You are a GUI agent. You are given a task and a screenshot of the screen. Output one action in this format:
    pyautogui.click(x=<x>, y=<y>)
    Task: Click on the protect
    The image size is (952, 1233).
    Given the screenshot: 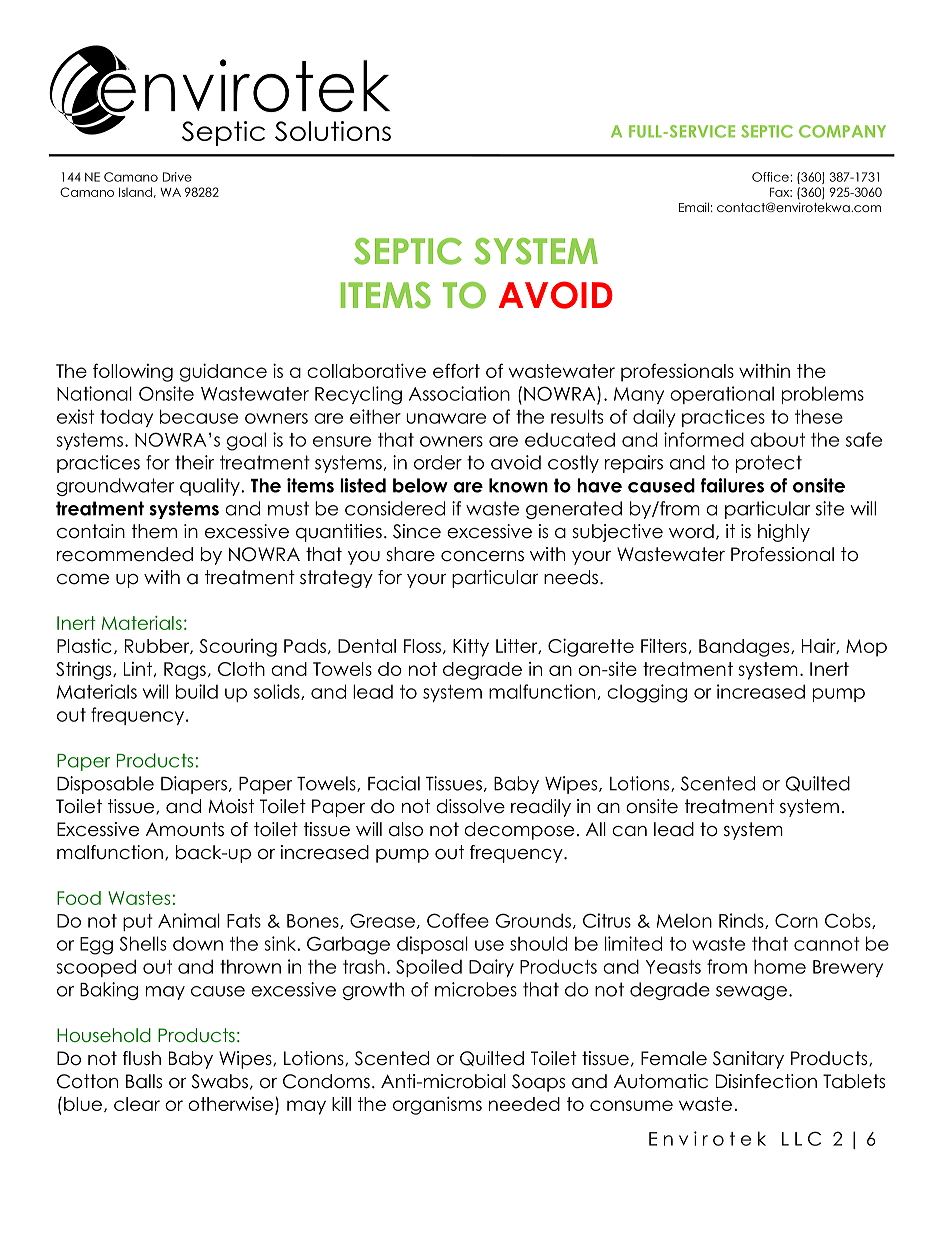 What is the action you would take?
    pyautogui.click(x=769, y=464)
